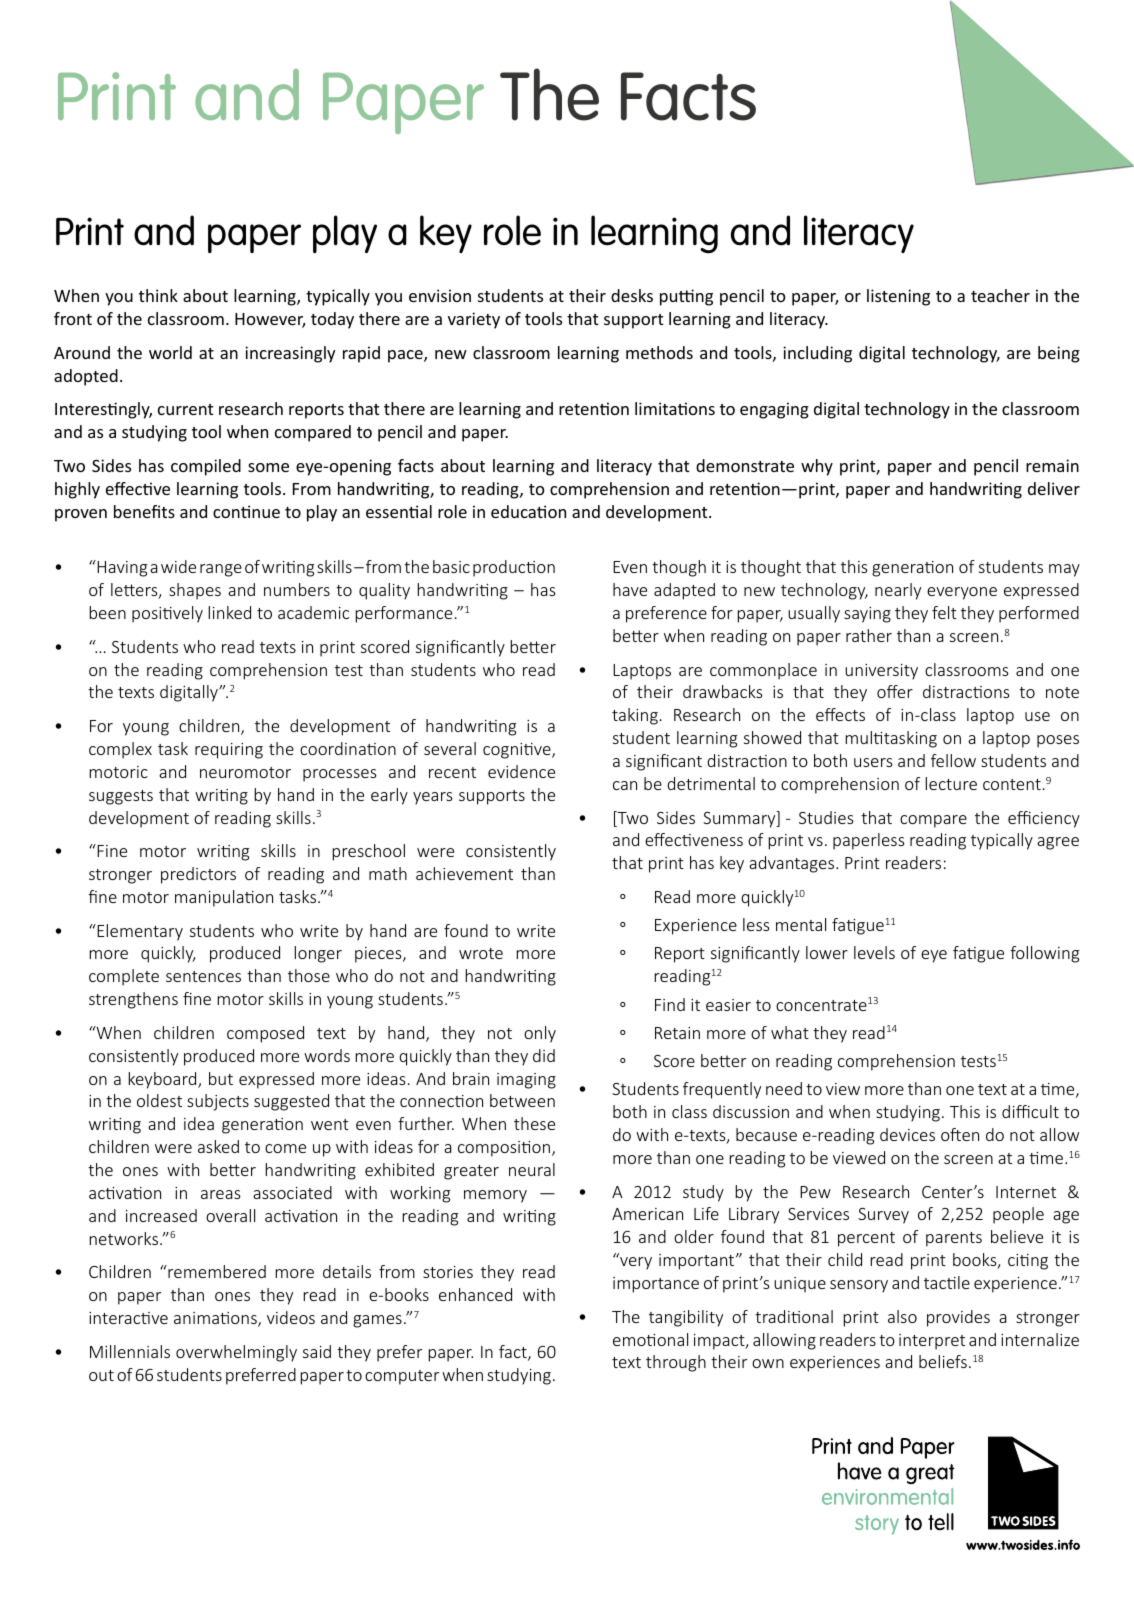 The height and width of the screenshot is (1604, 1134). I want to click on sentences, so click(203, 976).
